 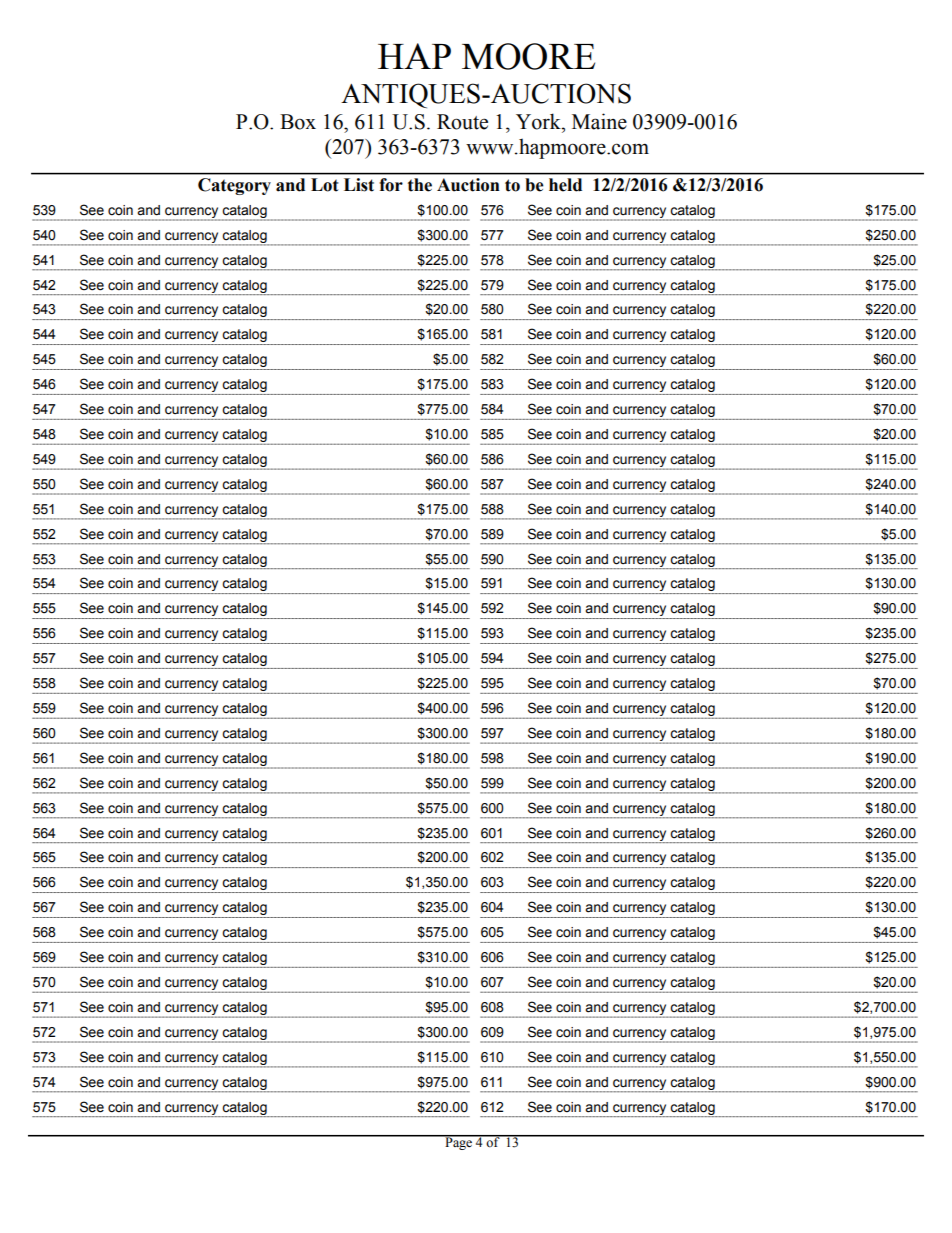 I want to click on York, so click(x=539, y=121).
